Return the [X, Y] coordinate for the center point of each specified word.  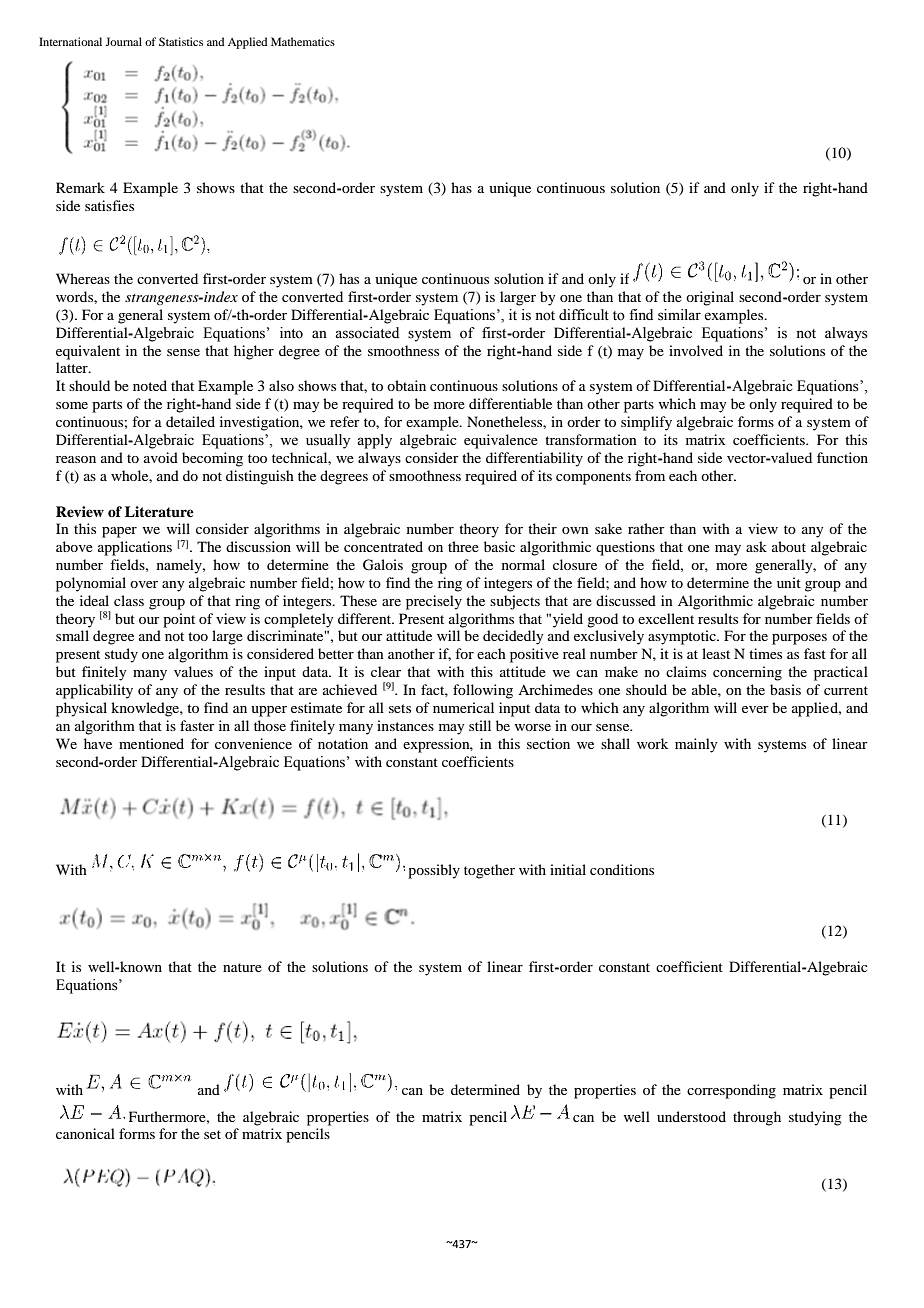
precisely [434, 602]
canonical [85, 1133]
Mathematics [303, 41]
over [144, 584]
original [710, 298]
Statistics [181, 41]
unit [789, 582]
